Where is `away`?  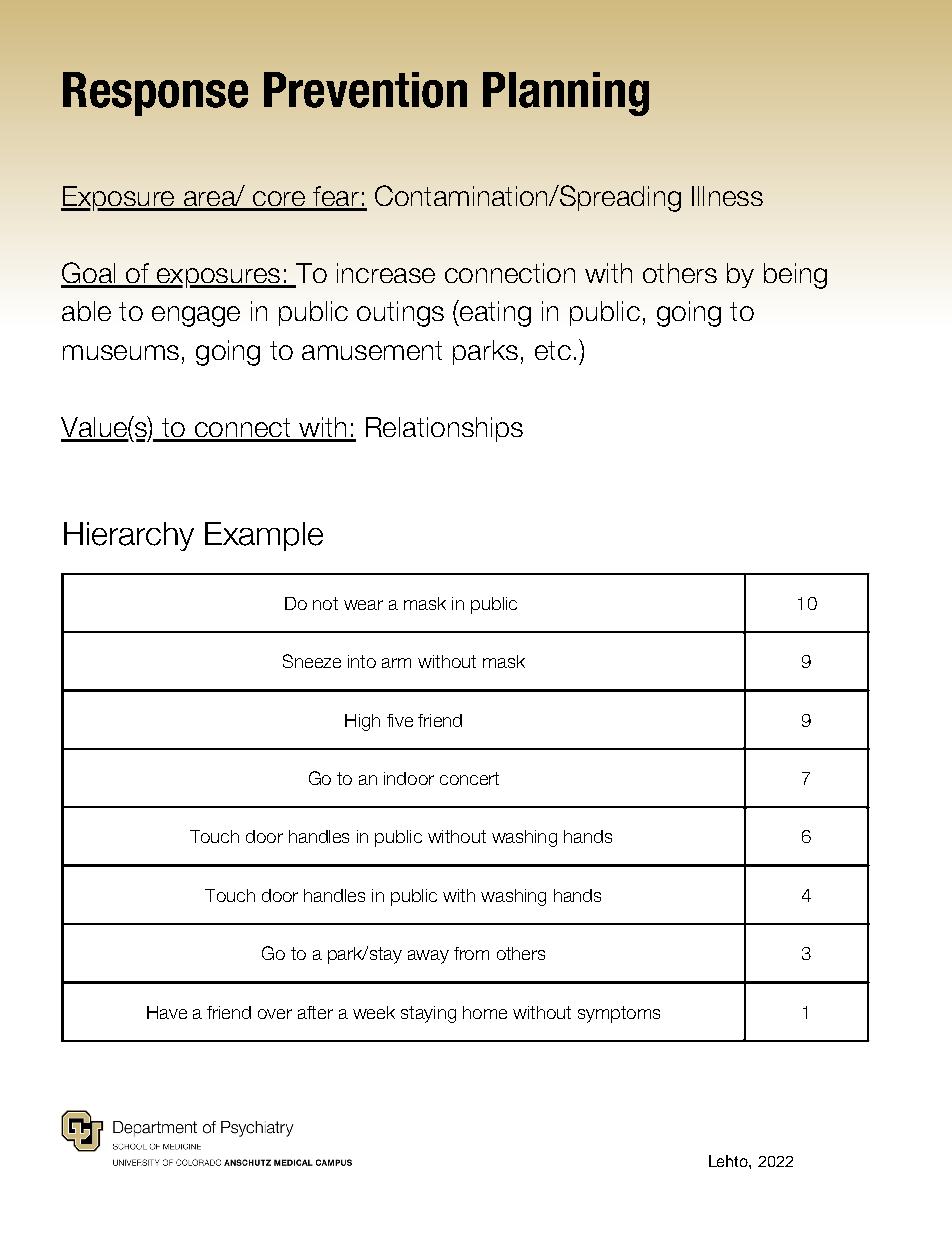 away is located at coordinates (428, 957).
